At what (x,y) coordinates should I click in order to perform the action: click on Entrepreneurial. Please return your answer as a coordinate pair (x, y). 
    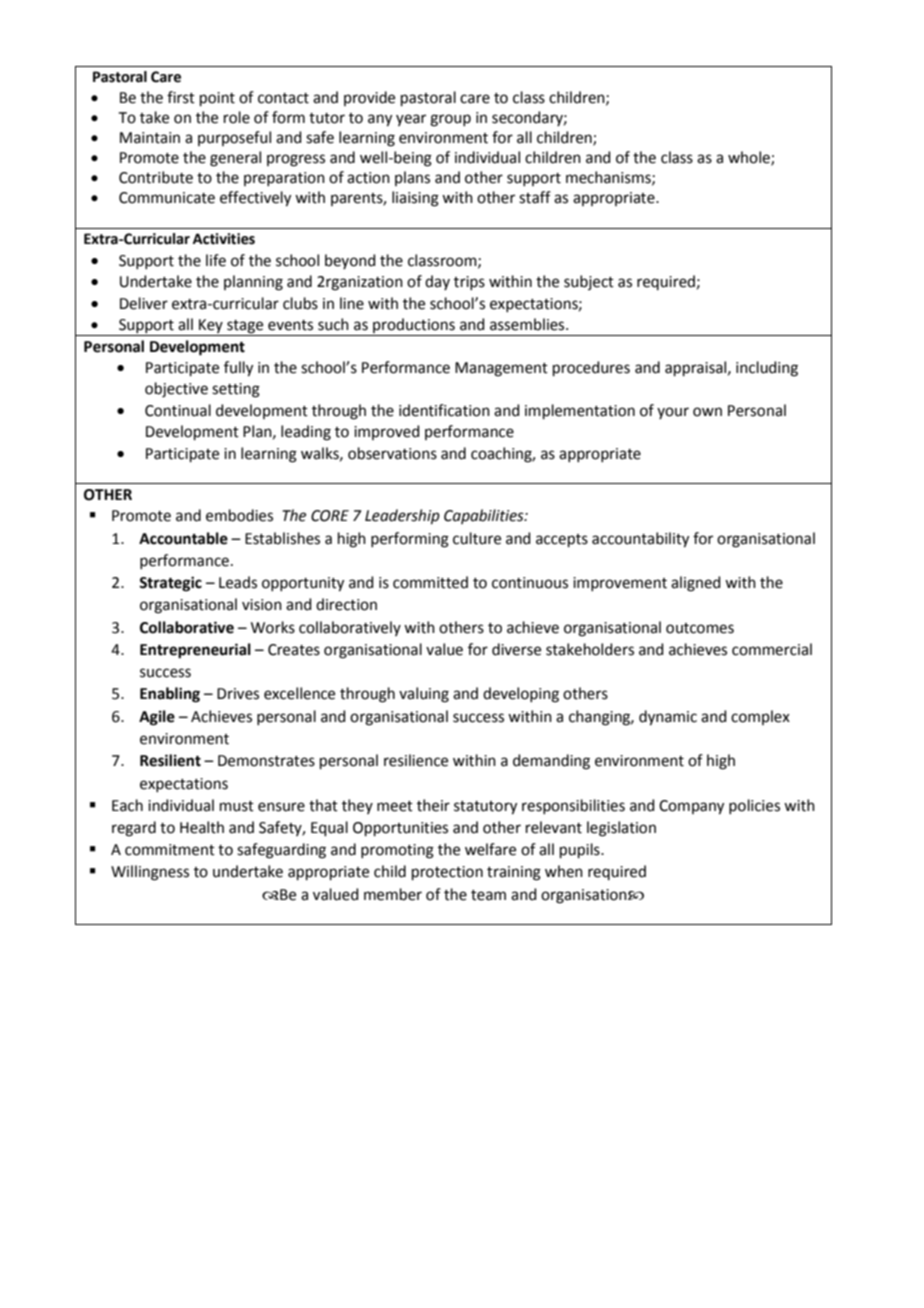
    Looking at the image, I should click on (195, 651).
